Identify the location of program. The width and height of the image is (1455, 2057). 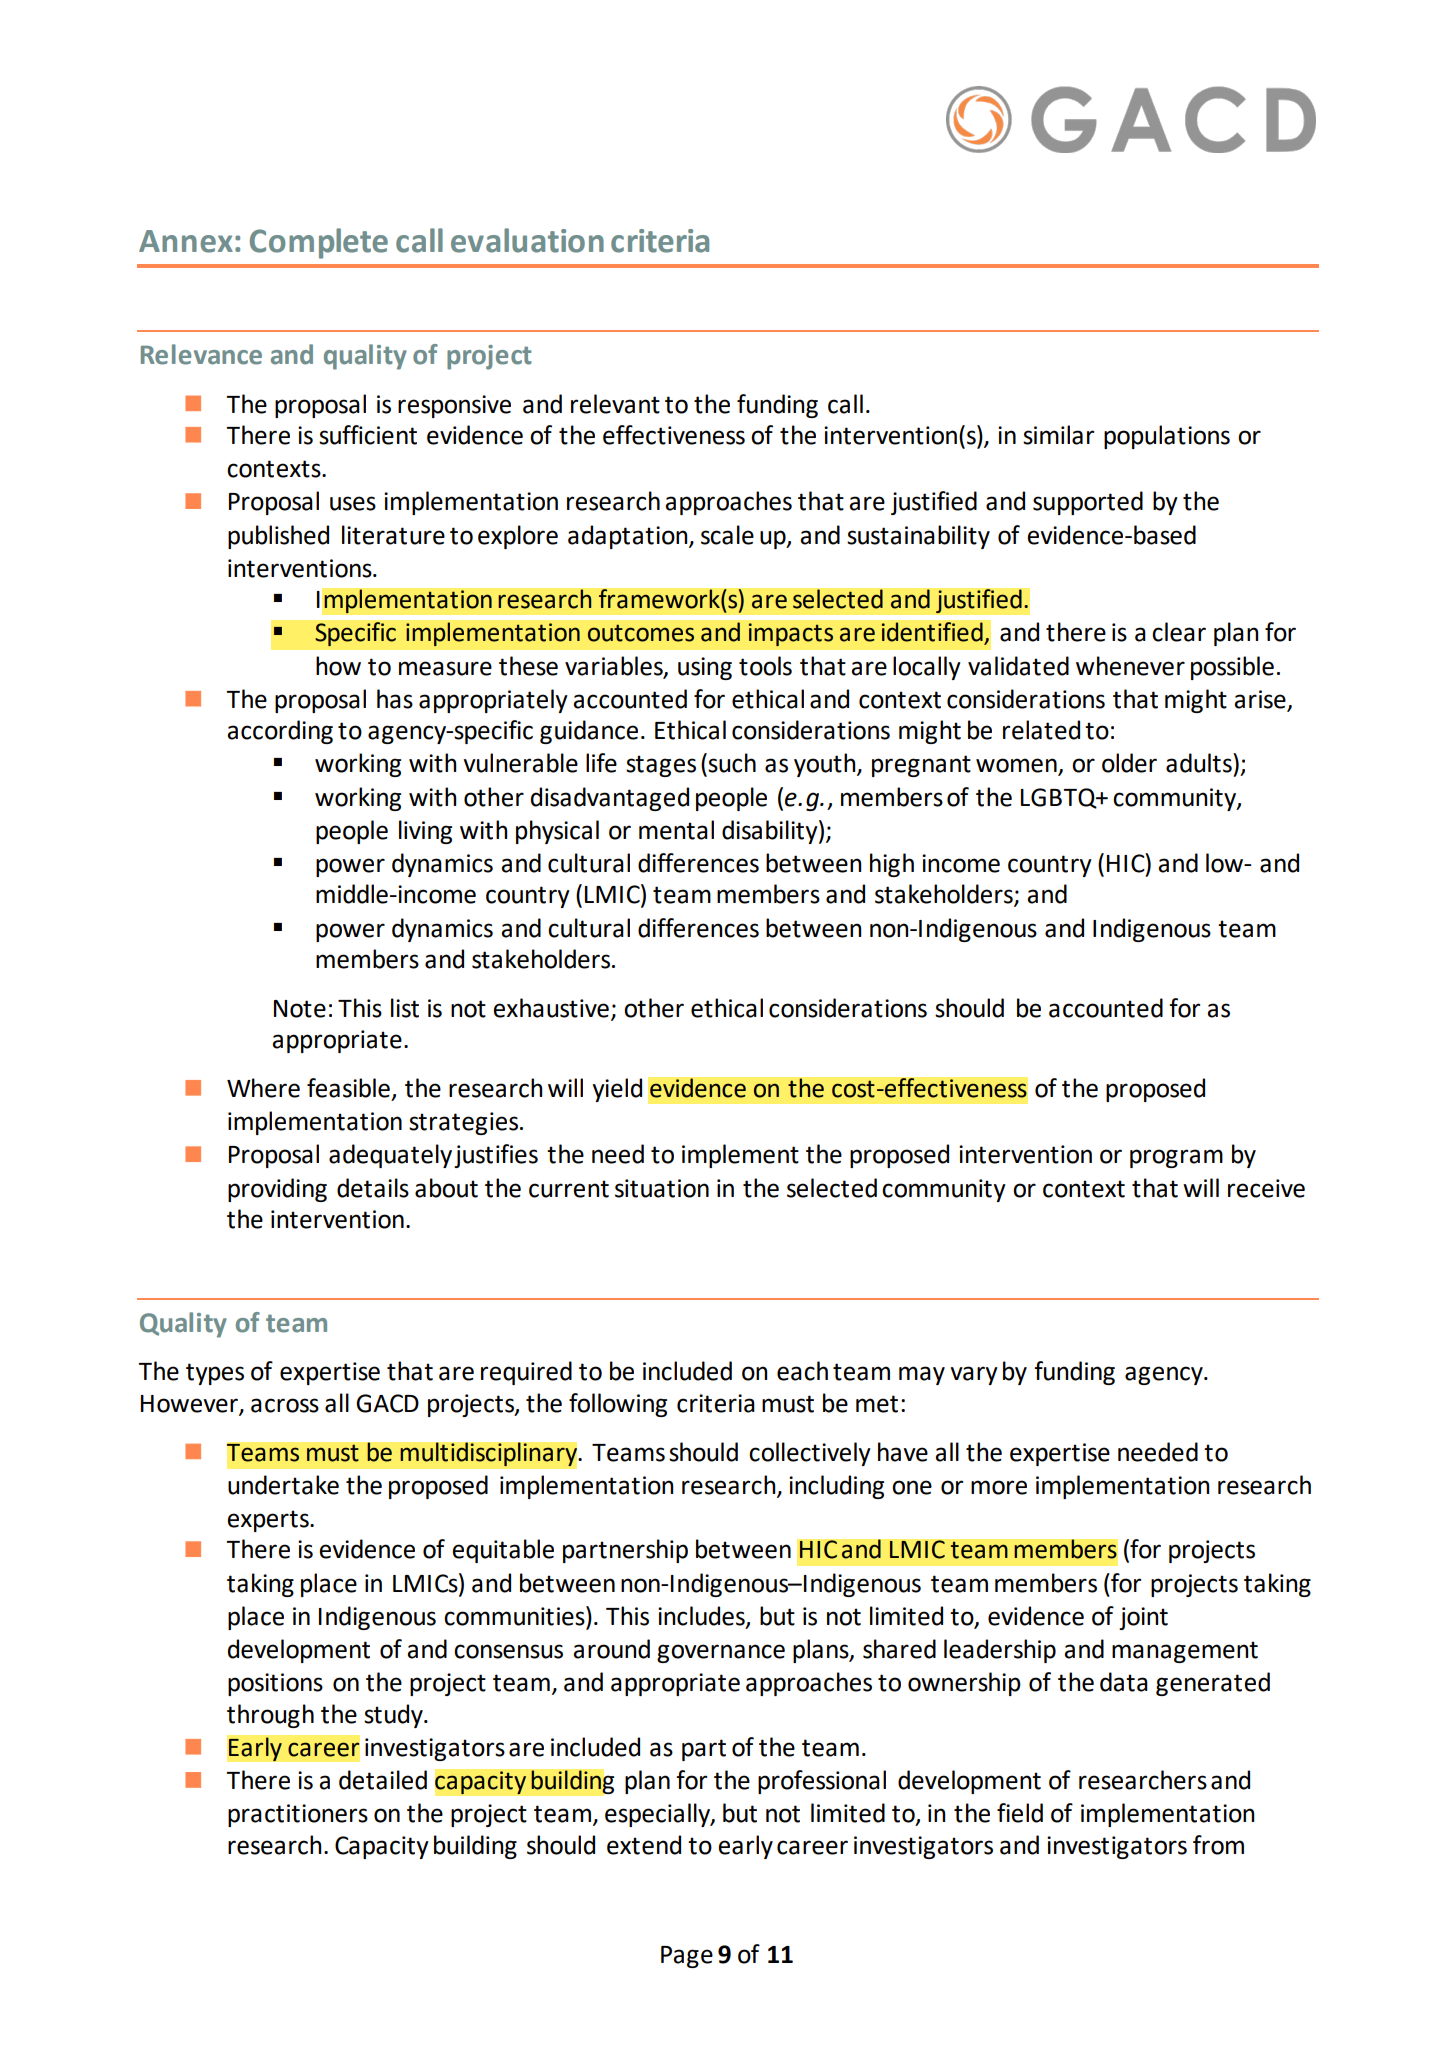
(1176, 1158).
